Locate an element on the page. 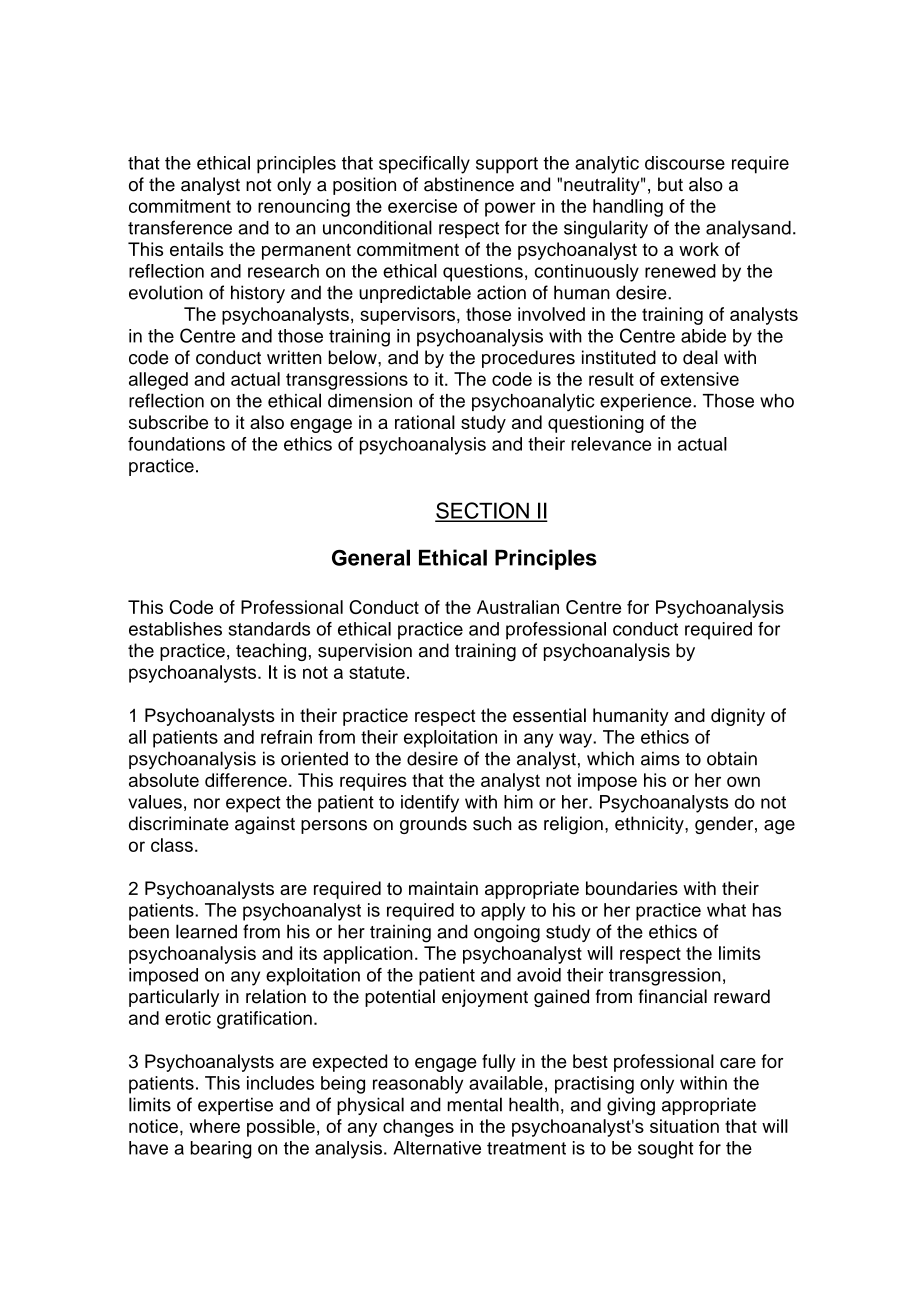 This image has height=1308, width=924. mental is located at coordinates (474, 1104).
